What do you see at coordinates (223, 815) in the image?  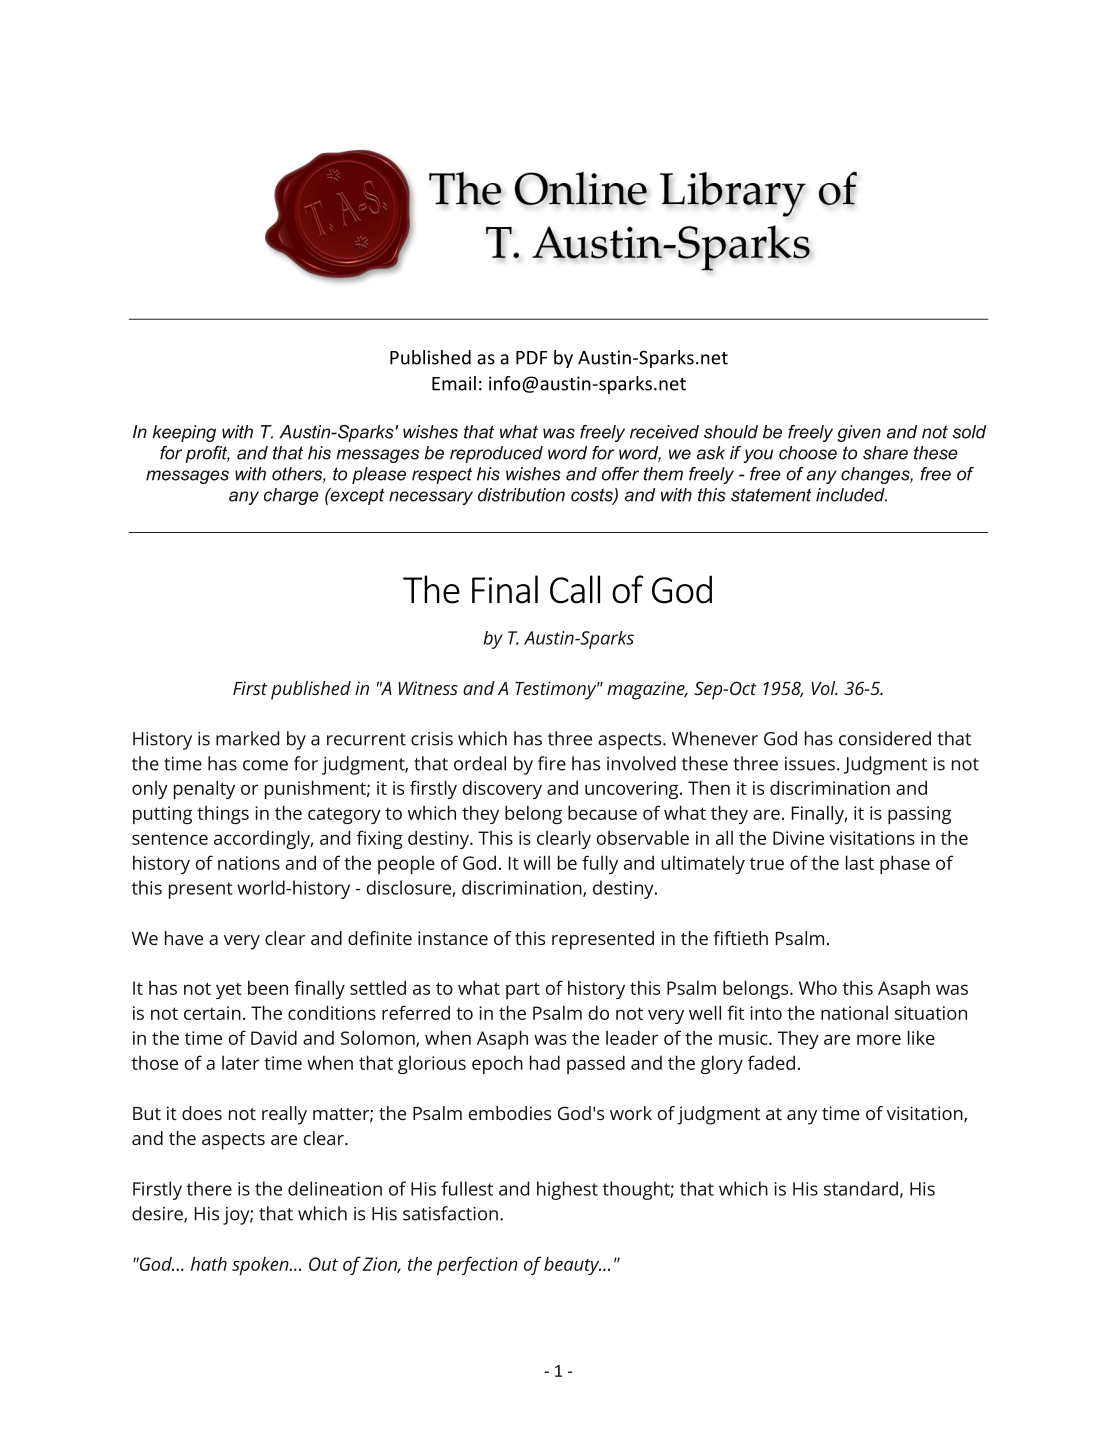 I see `things` at bounding box center [223, 815].
